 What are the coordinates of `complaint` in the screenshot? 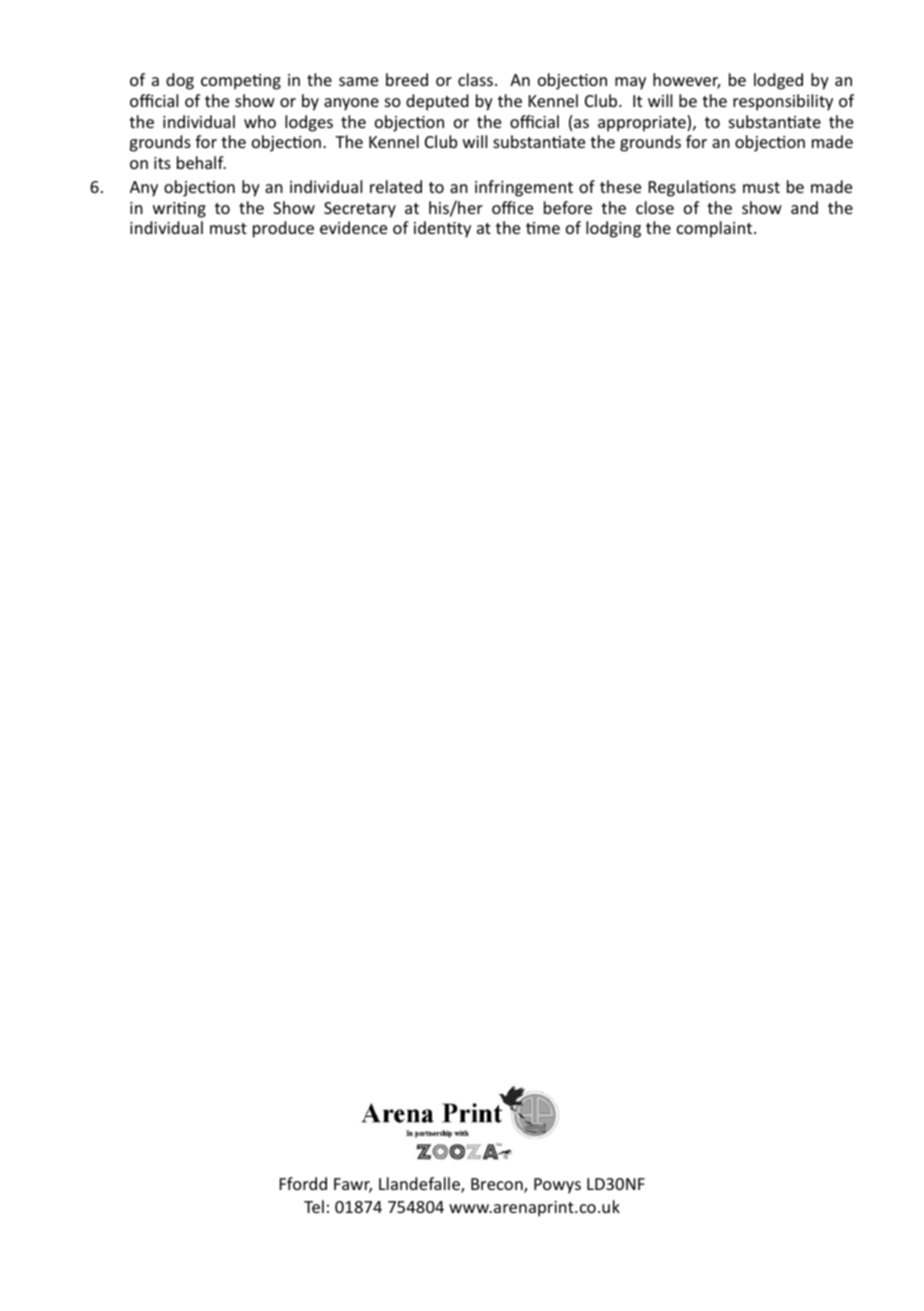 It's located at (716, 229).
